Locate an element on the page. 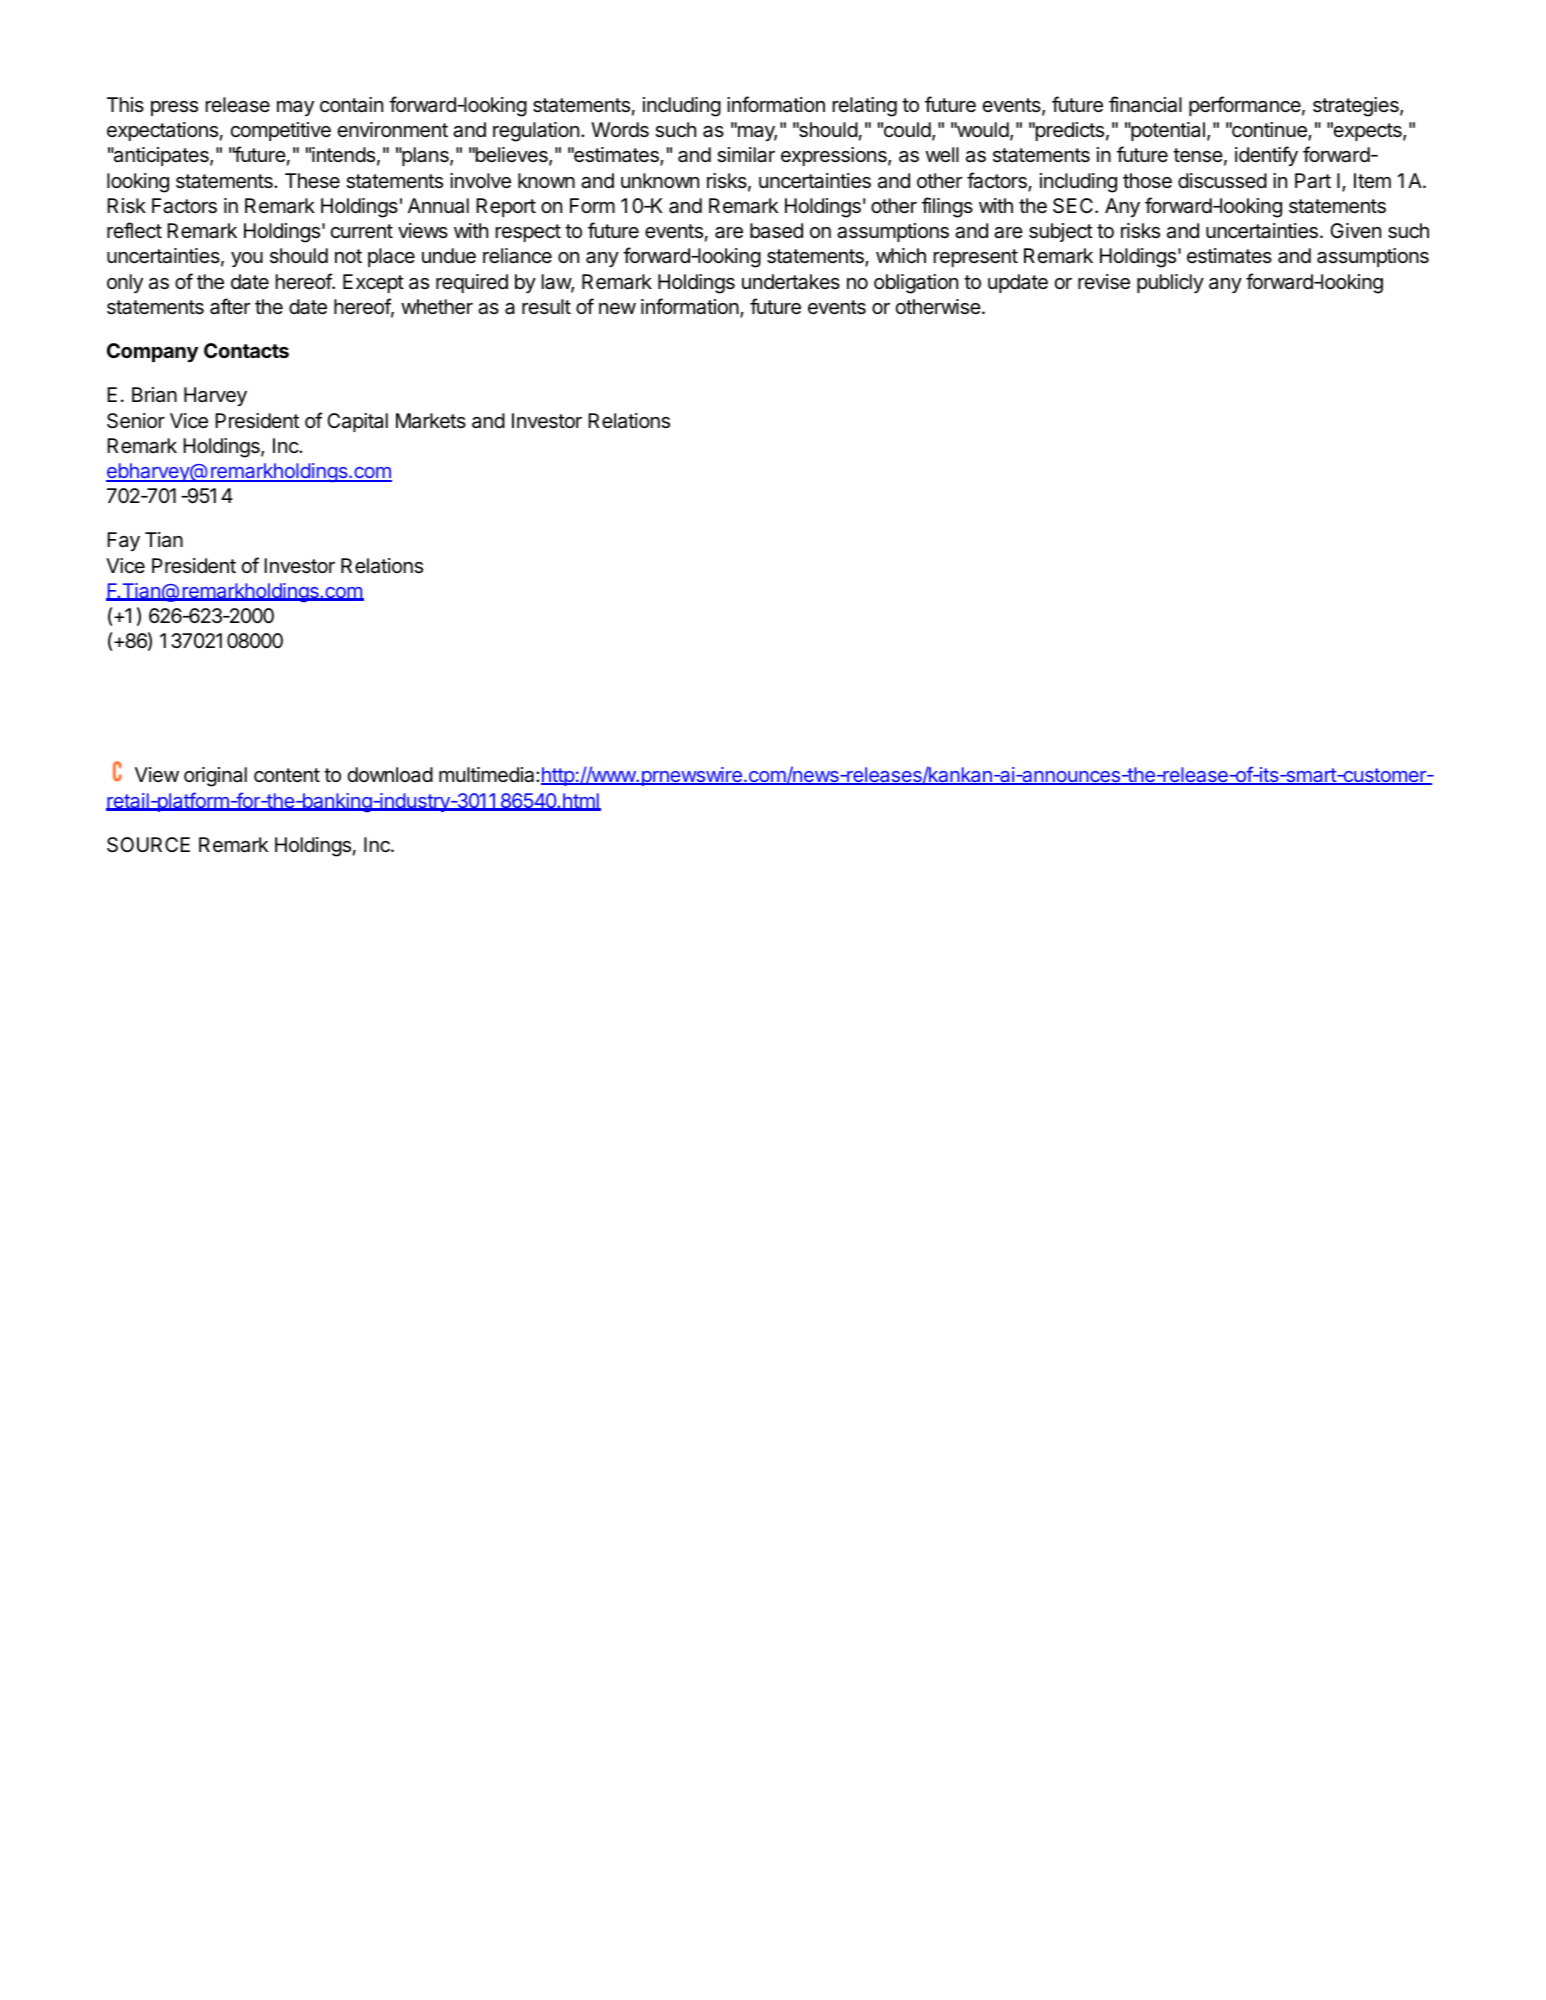 The image size is (1546, 2000). undertakes is located at coordinates (791, 282).
